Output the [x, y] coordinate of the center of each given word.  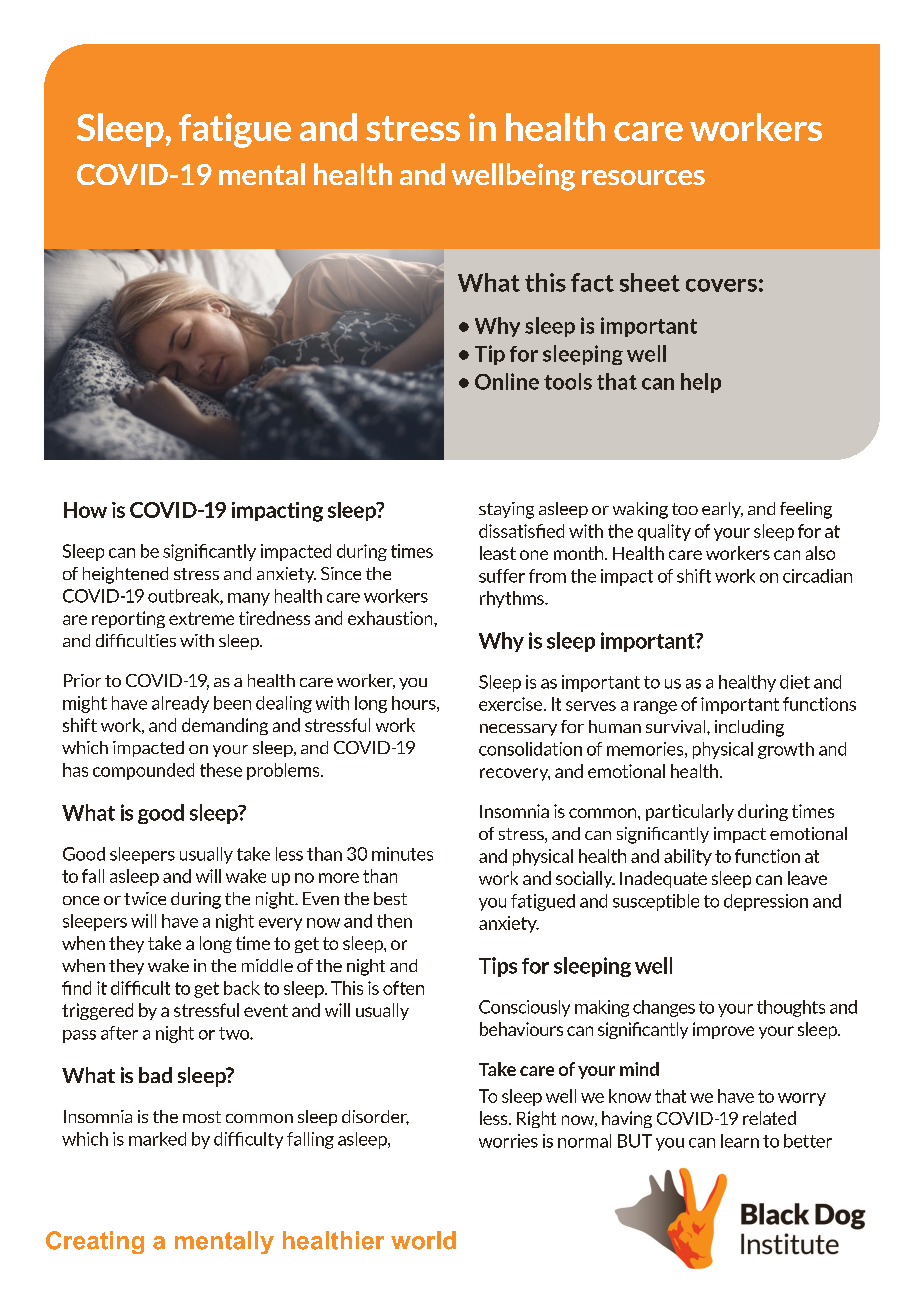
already [180, 704]
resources [643, 177]
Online [507, 381]
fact [592, 282]
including [749, 728]
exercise [512, 704]
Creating [95, 1242]
